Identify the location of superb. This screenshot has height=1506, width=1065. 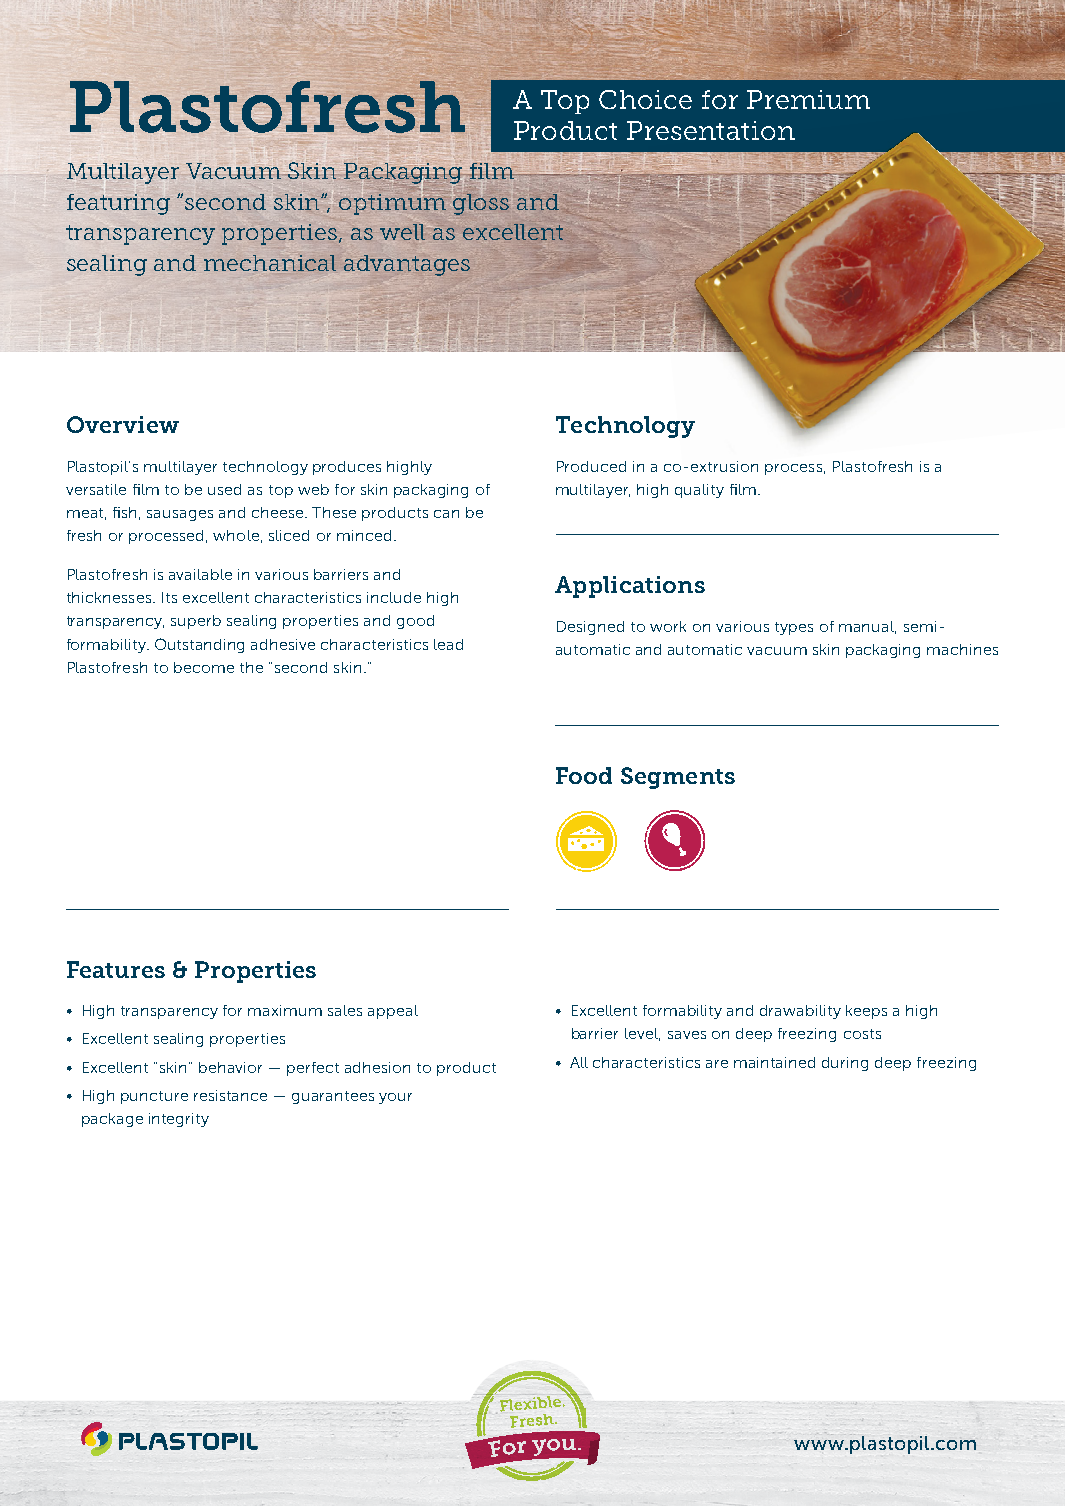
(196, 622).
